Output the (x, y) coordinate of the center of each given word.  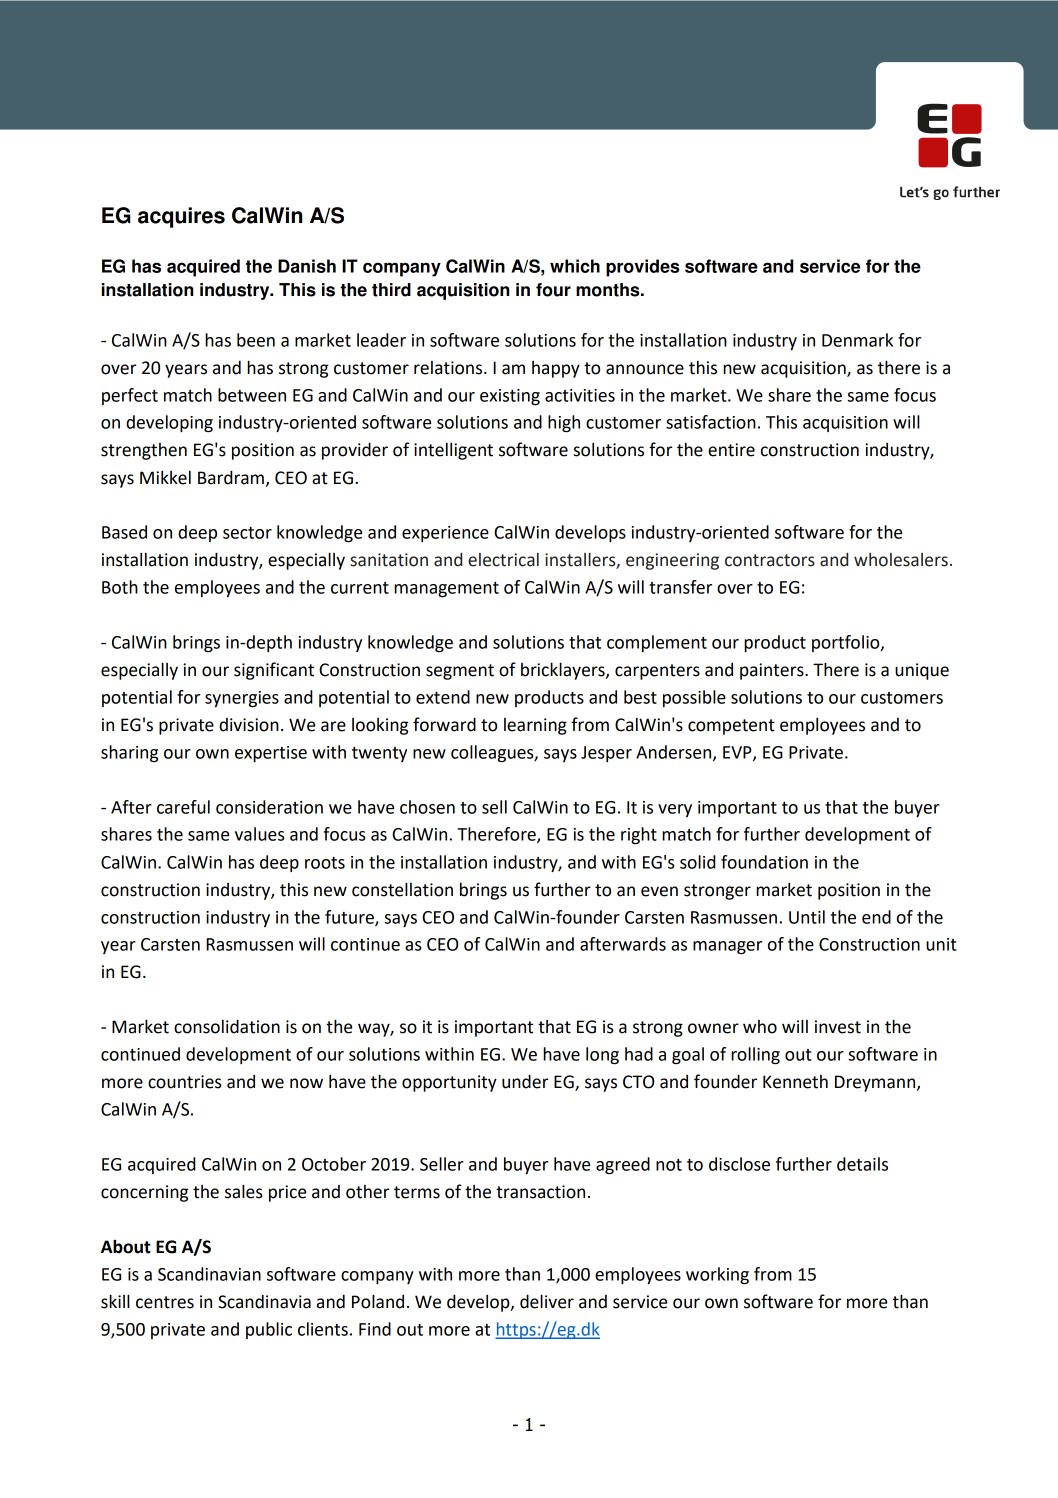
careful (183, 807)
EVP (738, 753)
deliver (547, 1301)
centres (165, 1302)
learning (535, 726)
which (575, 266)
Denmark (857, 340)
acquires (181, 217)
